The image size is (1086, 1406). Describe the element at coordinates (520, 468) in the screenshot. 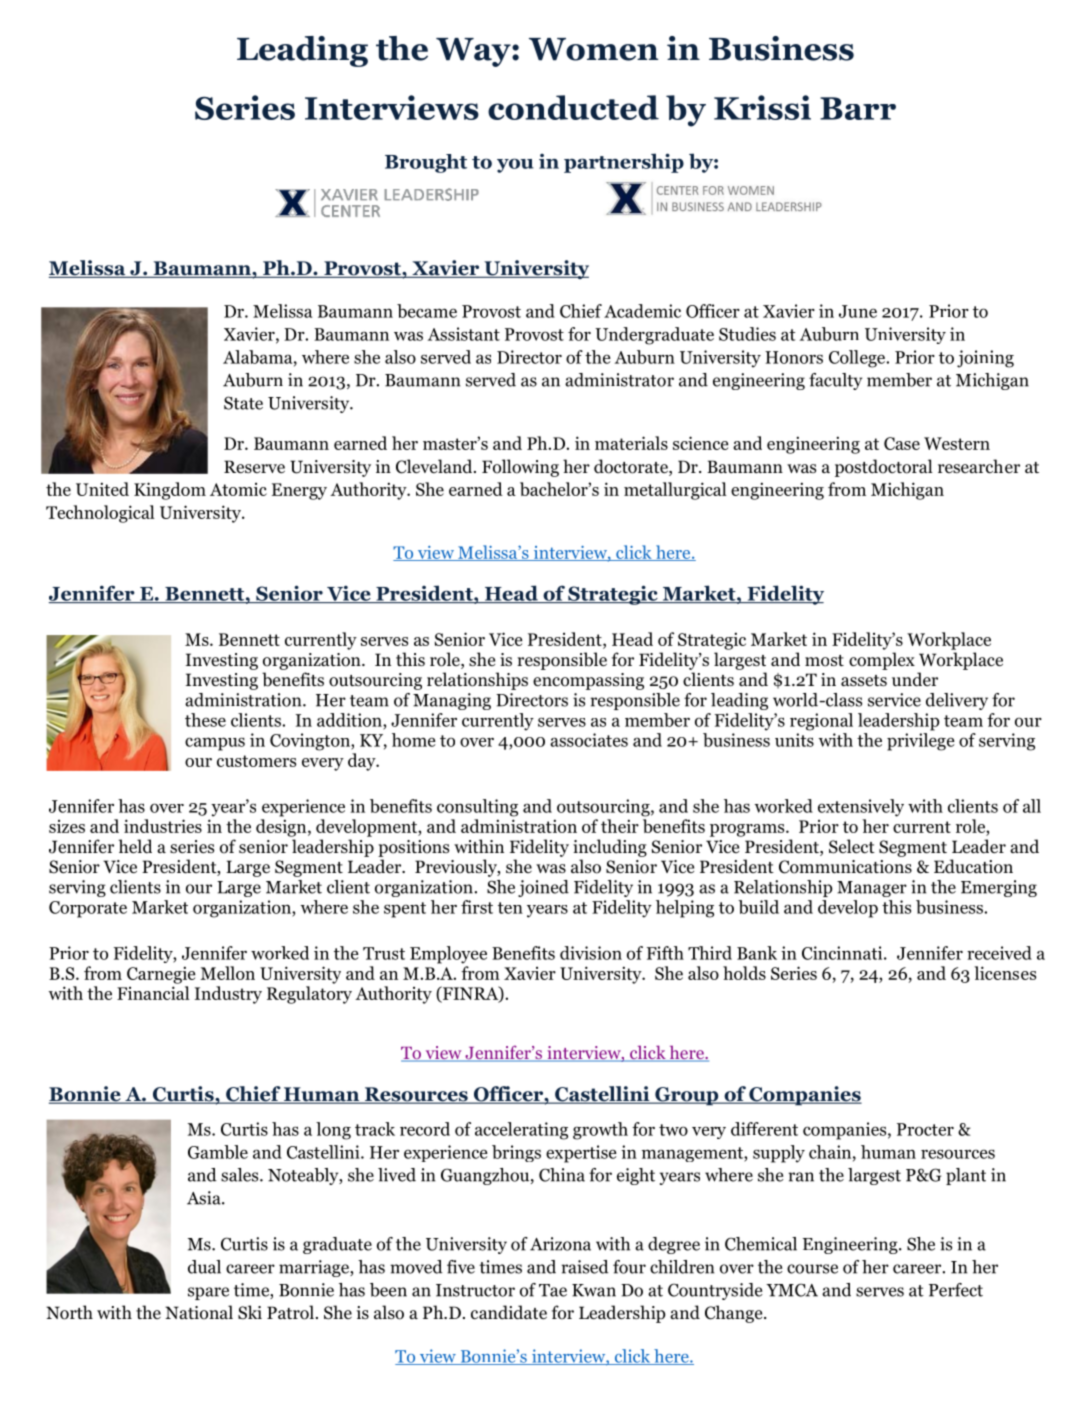

I see `Following` at that location.
